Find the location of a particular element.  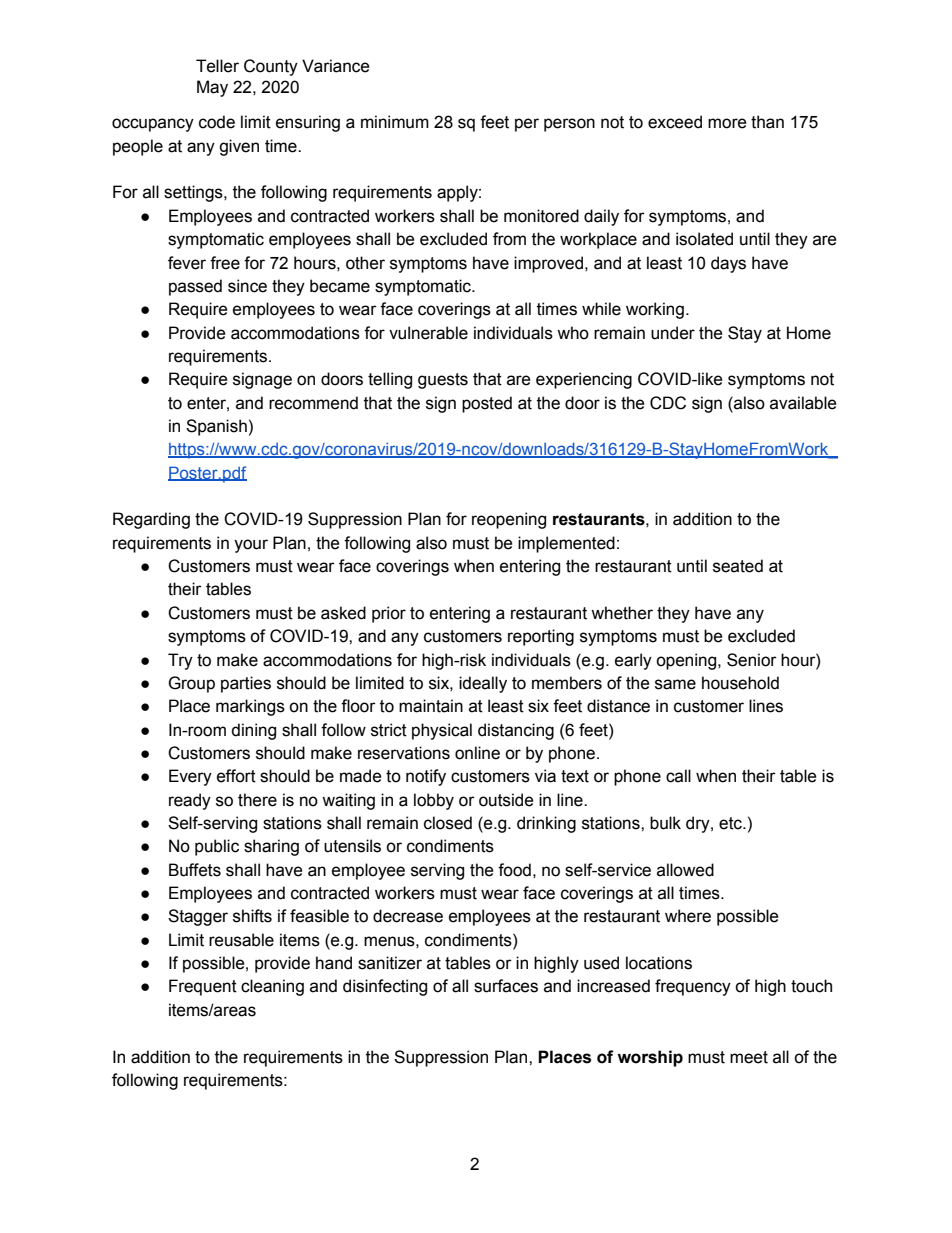

markings is located at coordinates (250, 707).
